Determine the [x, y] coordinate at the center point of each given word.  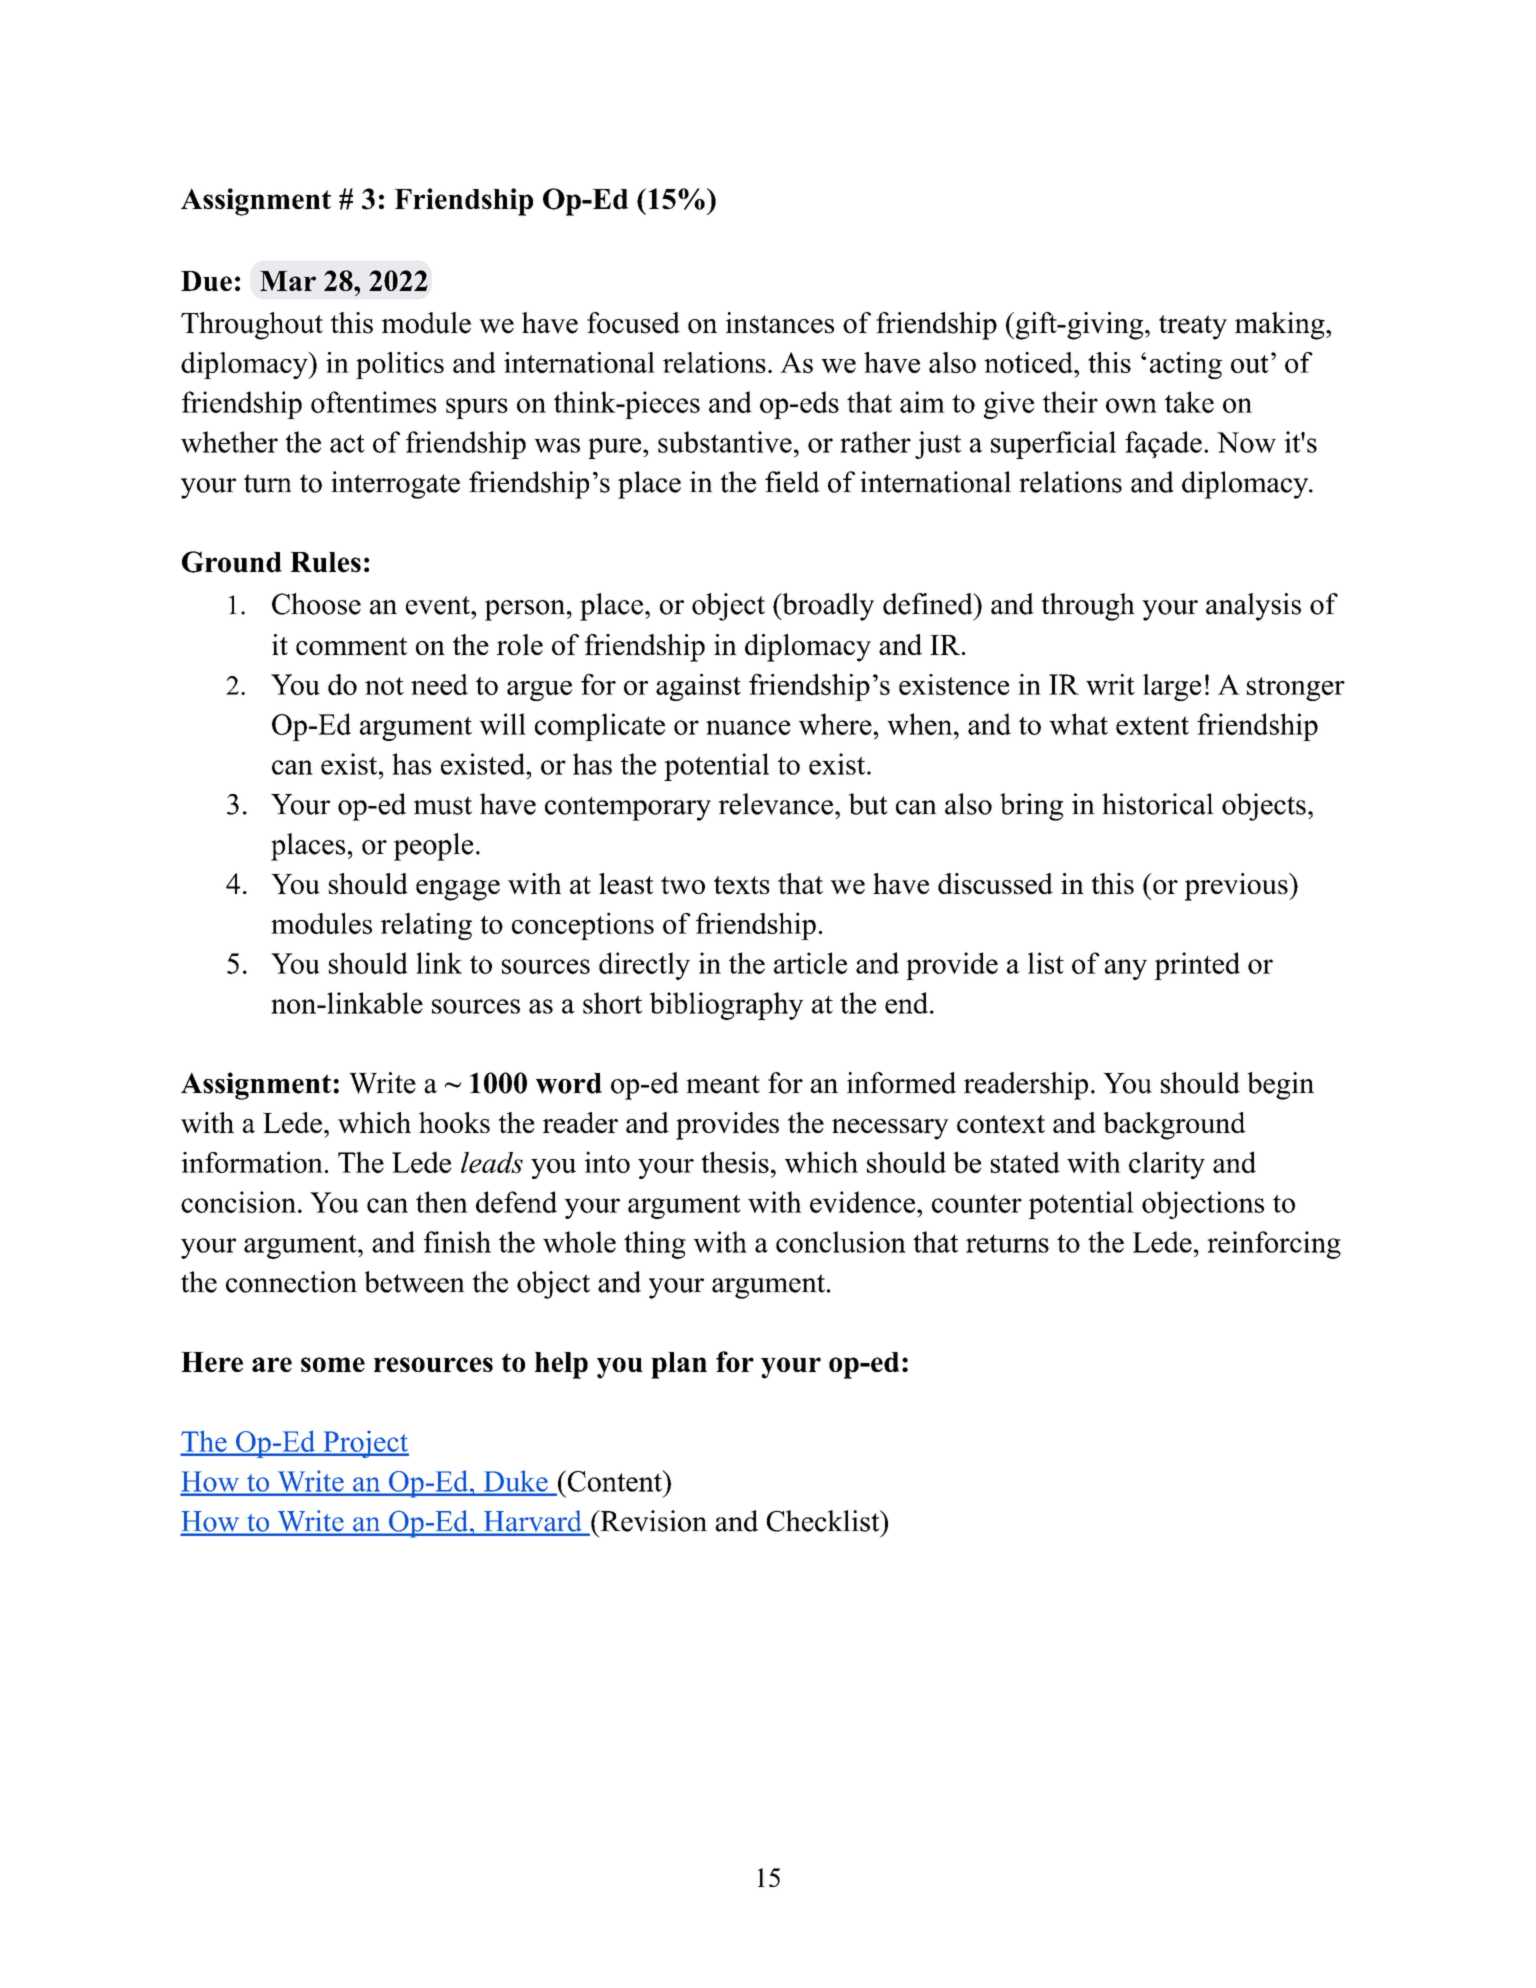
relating [426, 926]
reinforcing [1274, 1245]
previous [1237, 887]
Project [365, 1444]
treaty [1193, 327]
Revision [652, 1521]
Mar [288, 281]
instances [780, 323]
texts [742, 885]
